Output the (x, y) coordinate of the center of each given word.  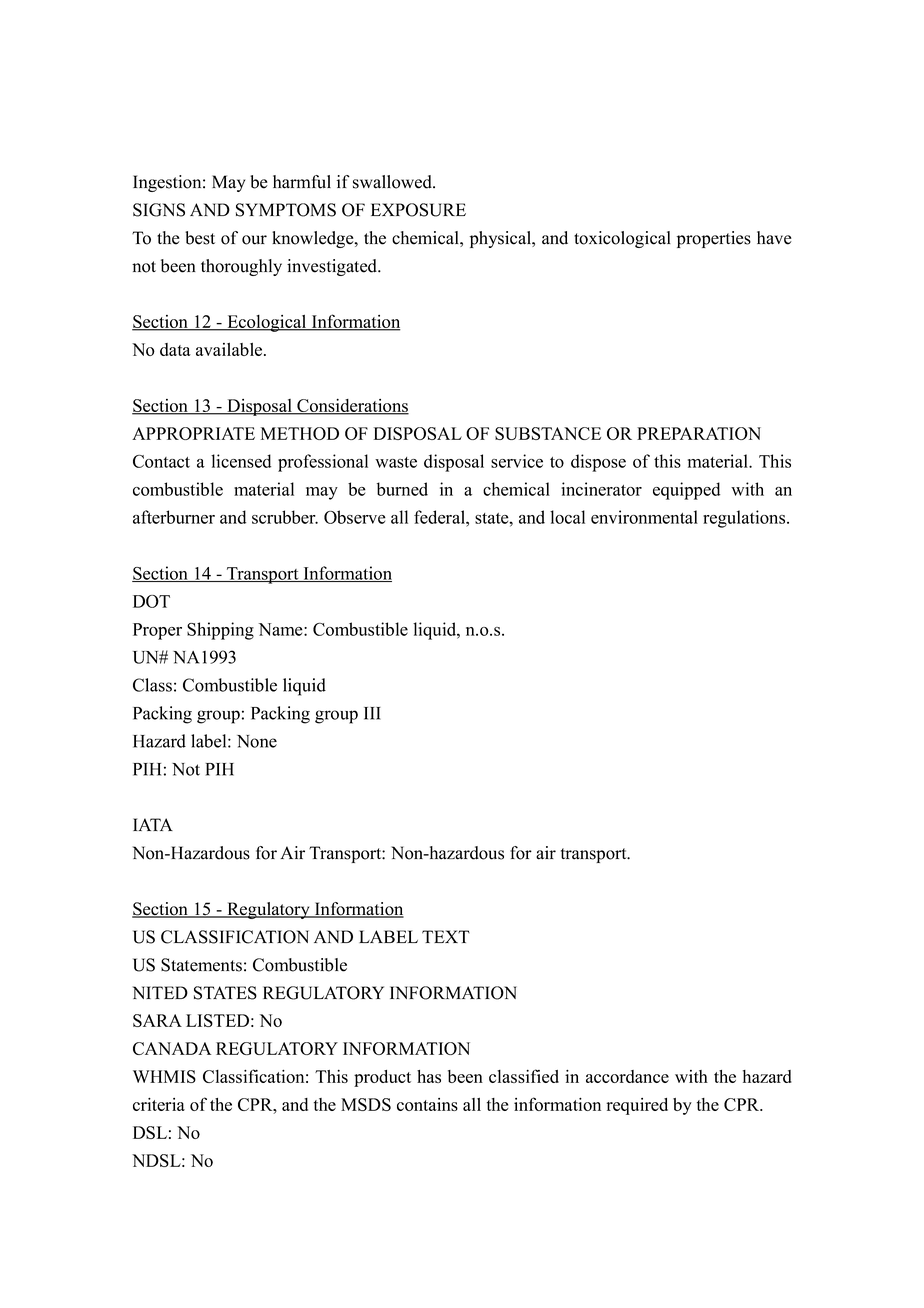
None (257, 741)
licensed (241, 461)
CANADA (172, 1048)
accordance (627, 1076)
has (429, 1076)
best (200, 238)
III (372, 713)
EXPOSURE (418, 210)
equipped (686, 491)
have (774, 238)
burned (402, 489)
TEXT (446, 936)
